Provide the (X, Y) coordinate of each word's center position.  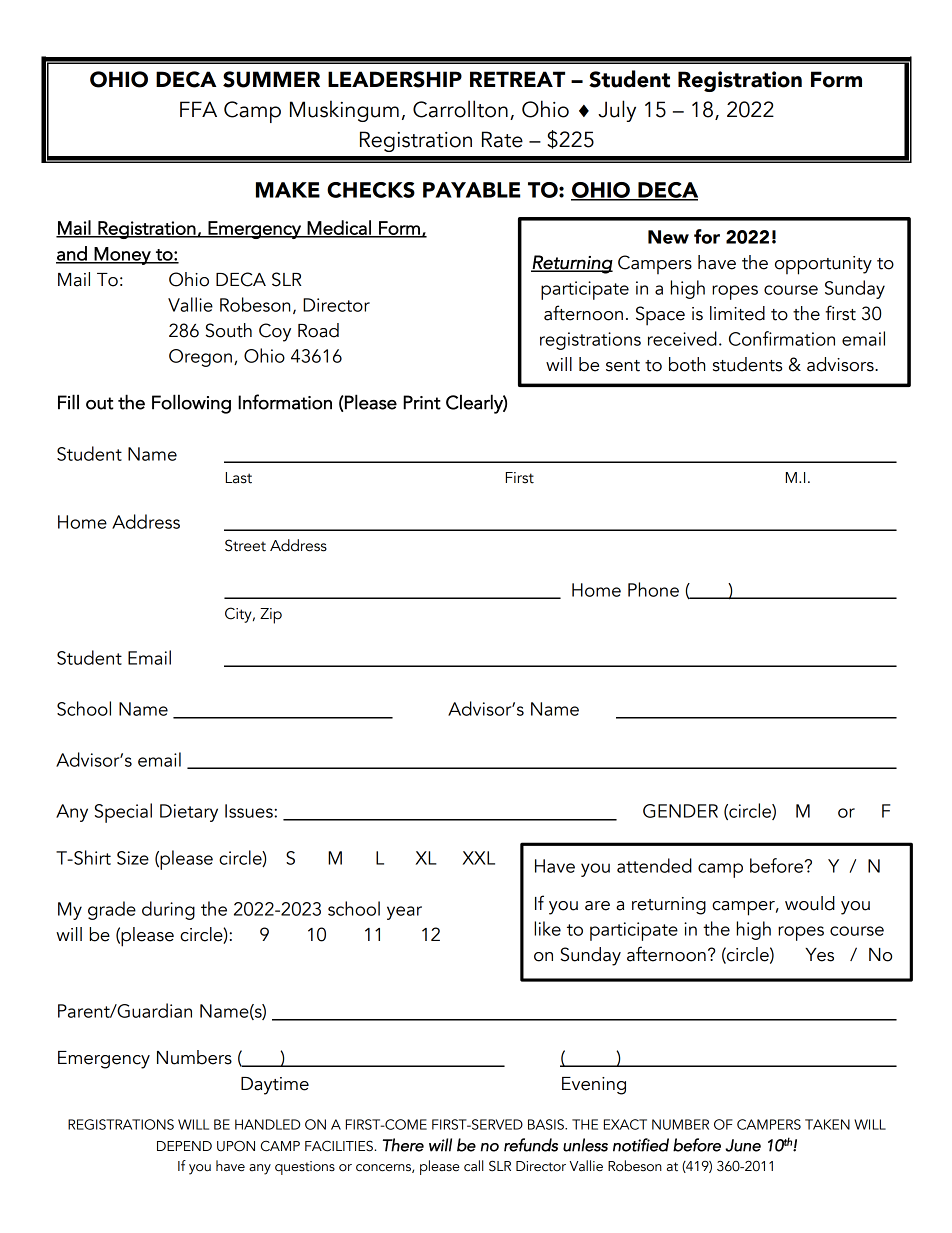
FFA (198, 109)
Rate (502, 139)
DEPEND (184, 1146)
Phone (653, 589)
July (617, 111)
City (239, 615)
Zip (271, 616)
